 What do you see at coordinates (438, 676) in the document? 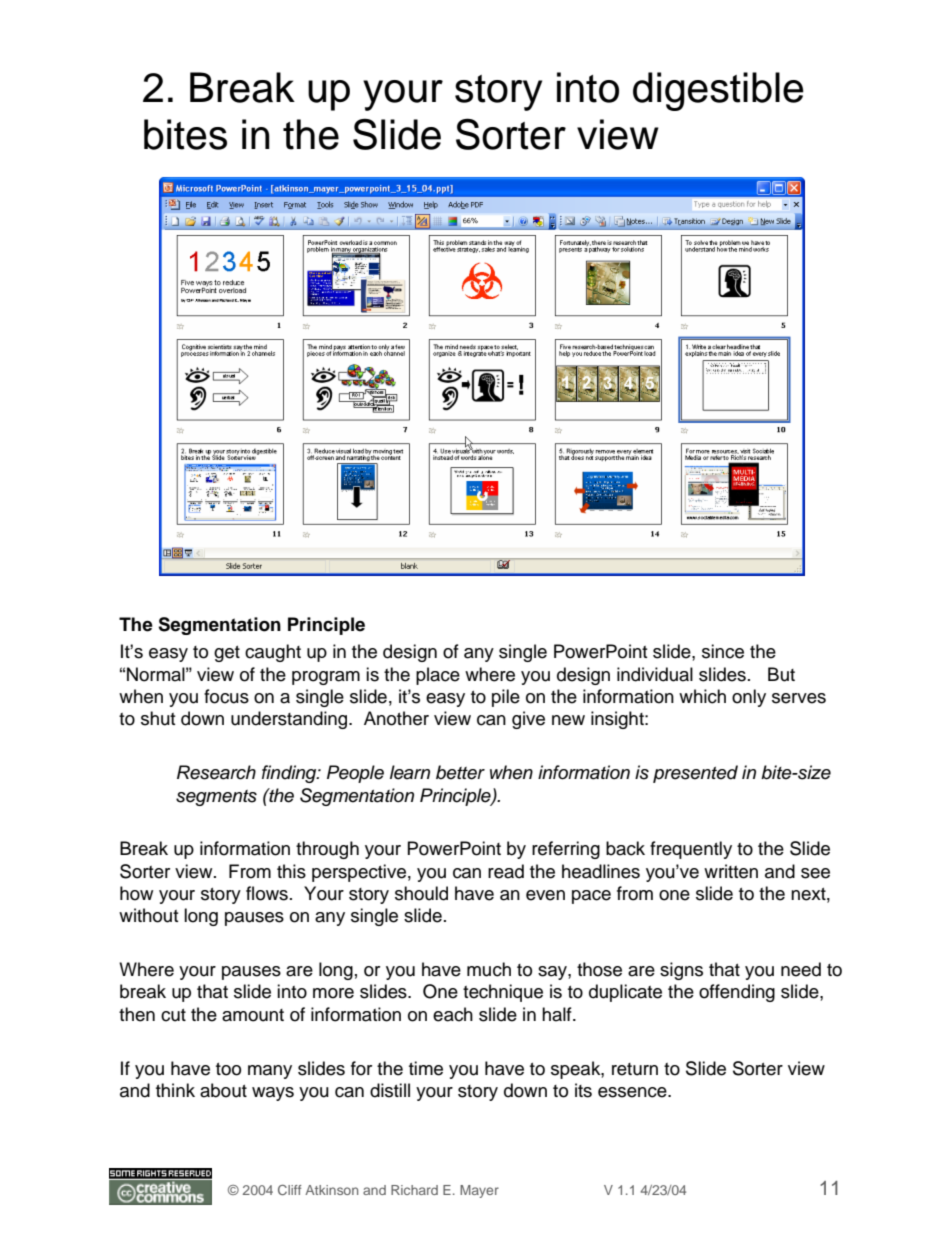
I see `place` at bounding box center [438, 676].
